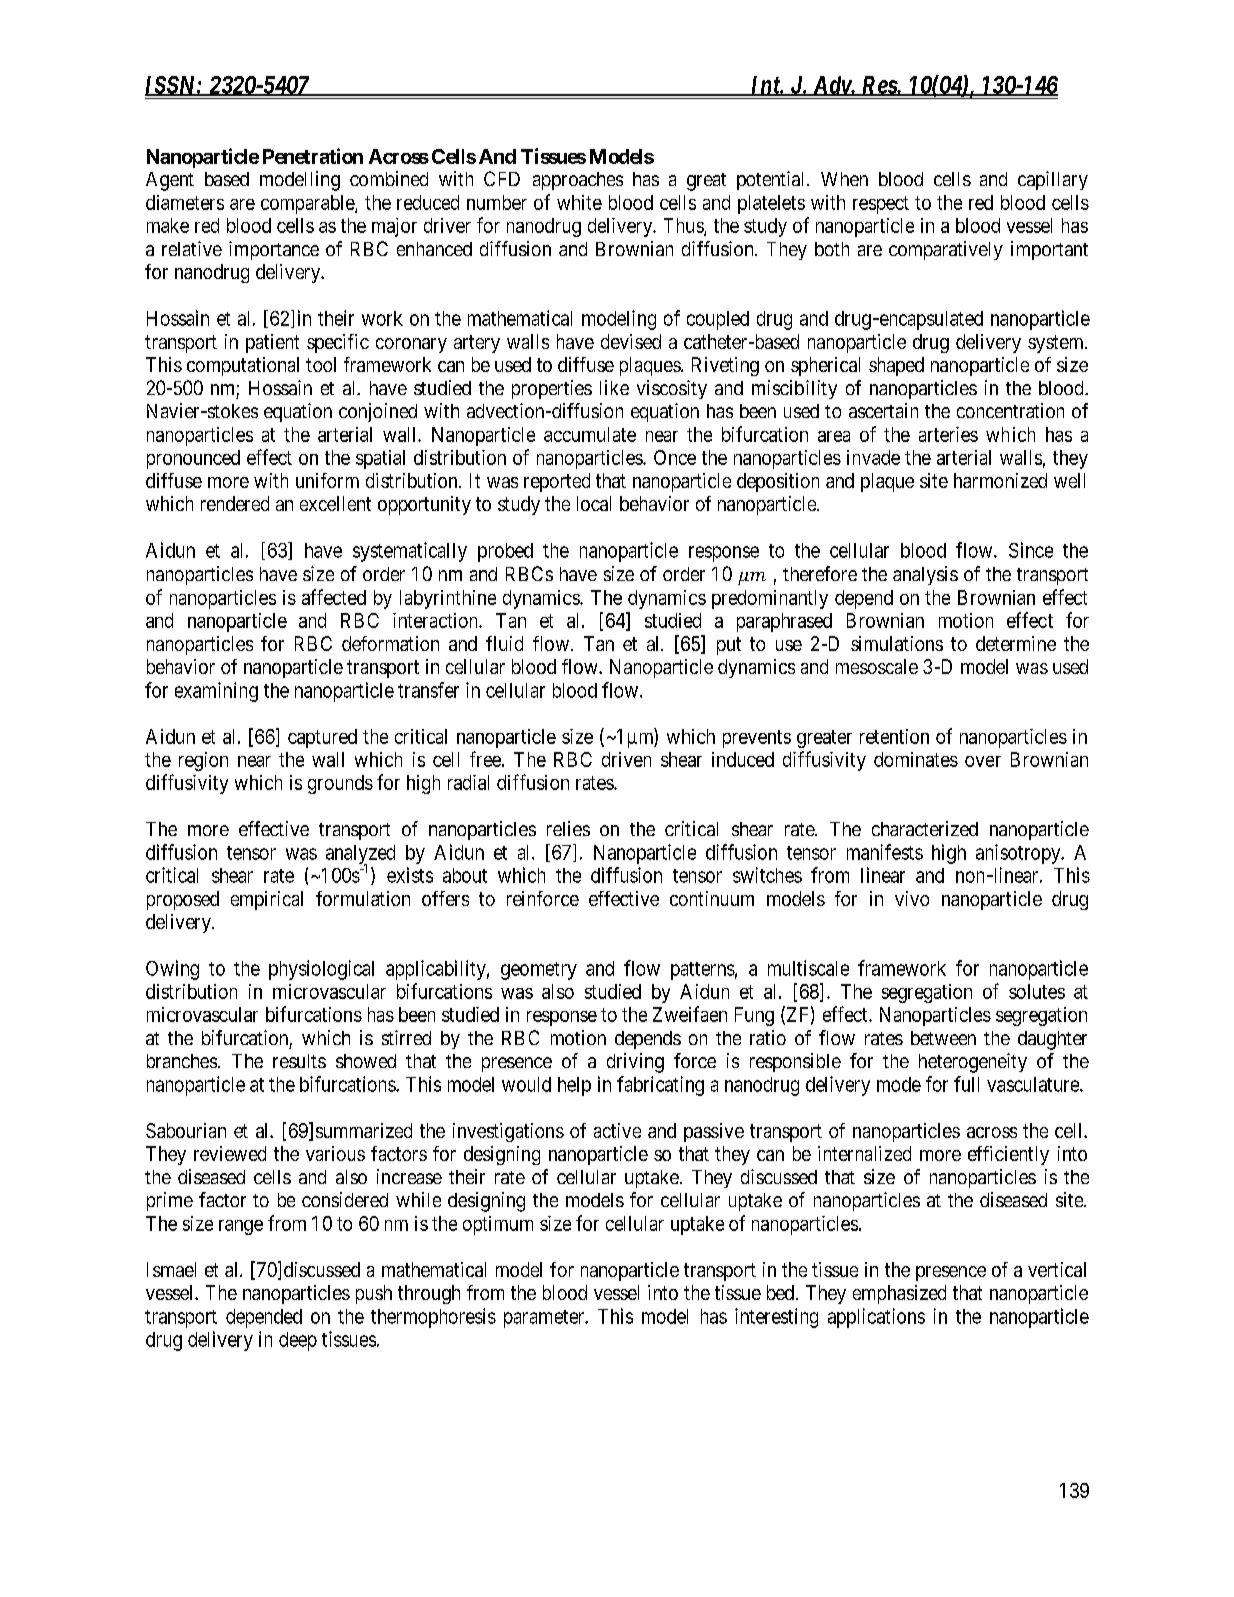  What do you see at coordinates (568, 828) in the screenshot?
I see `relies` at bounding box center [568, 828].
